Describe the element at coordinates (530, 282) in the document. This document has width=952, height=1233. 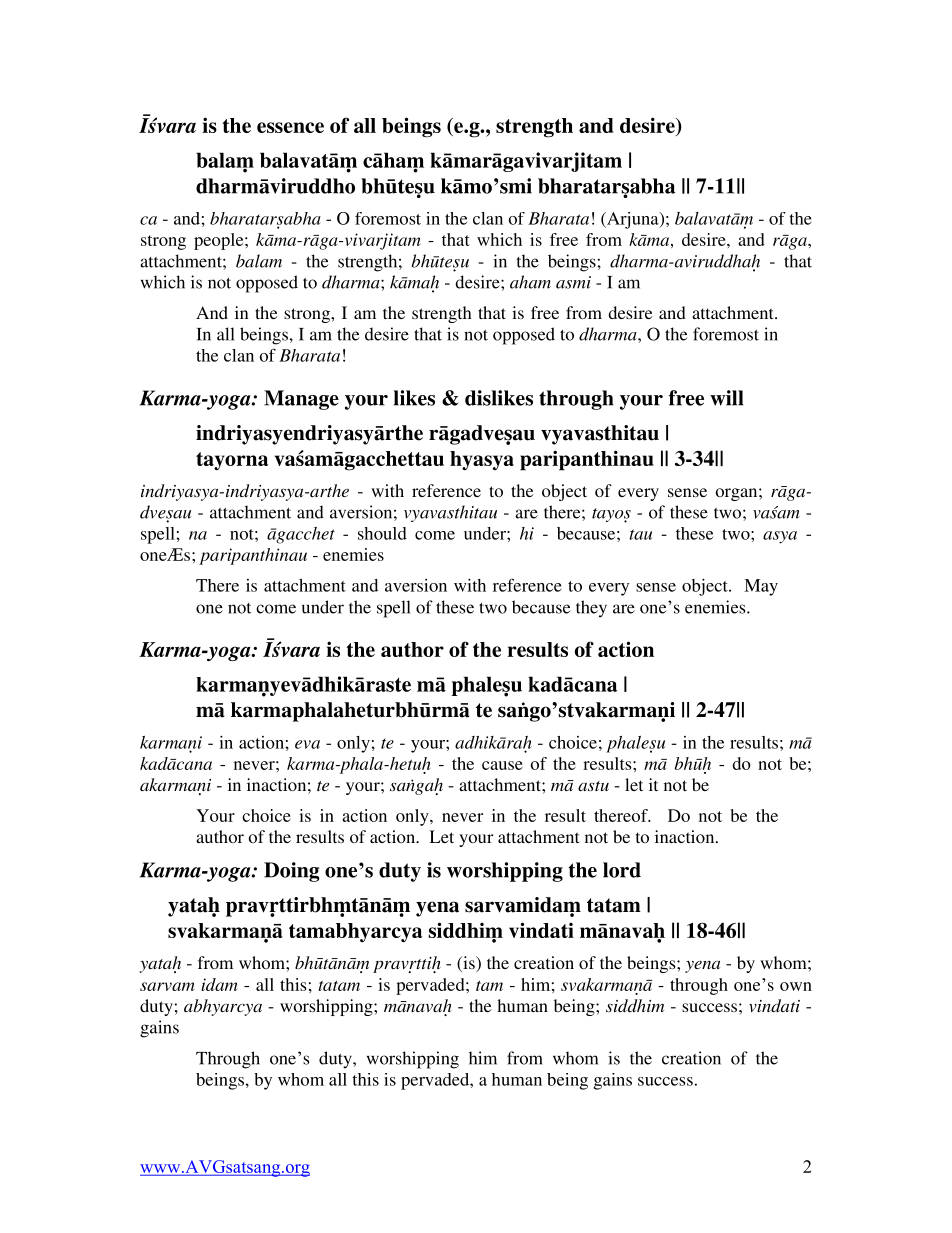
I see `aham` at that location.
